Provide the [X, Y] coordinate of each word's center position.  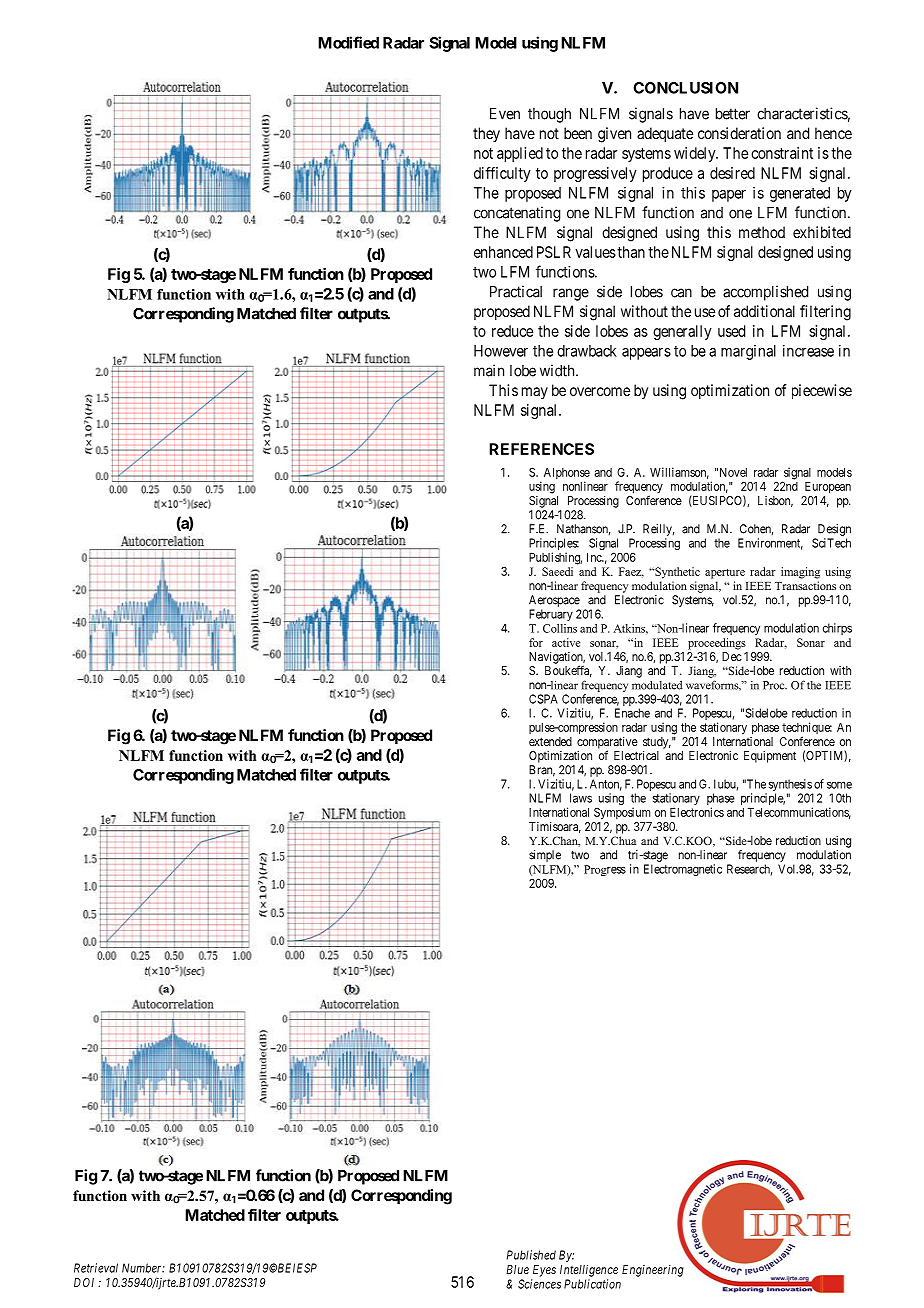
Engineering [653, 1271]
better [733, 114]
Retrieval [96, 1268]
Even [505, 114]
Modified [348, 42]
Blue [517, 1269]
